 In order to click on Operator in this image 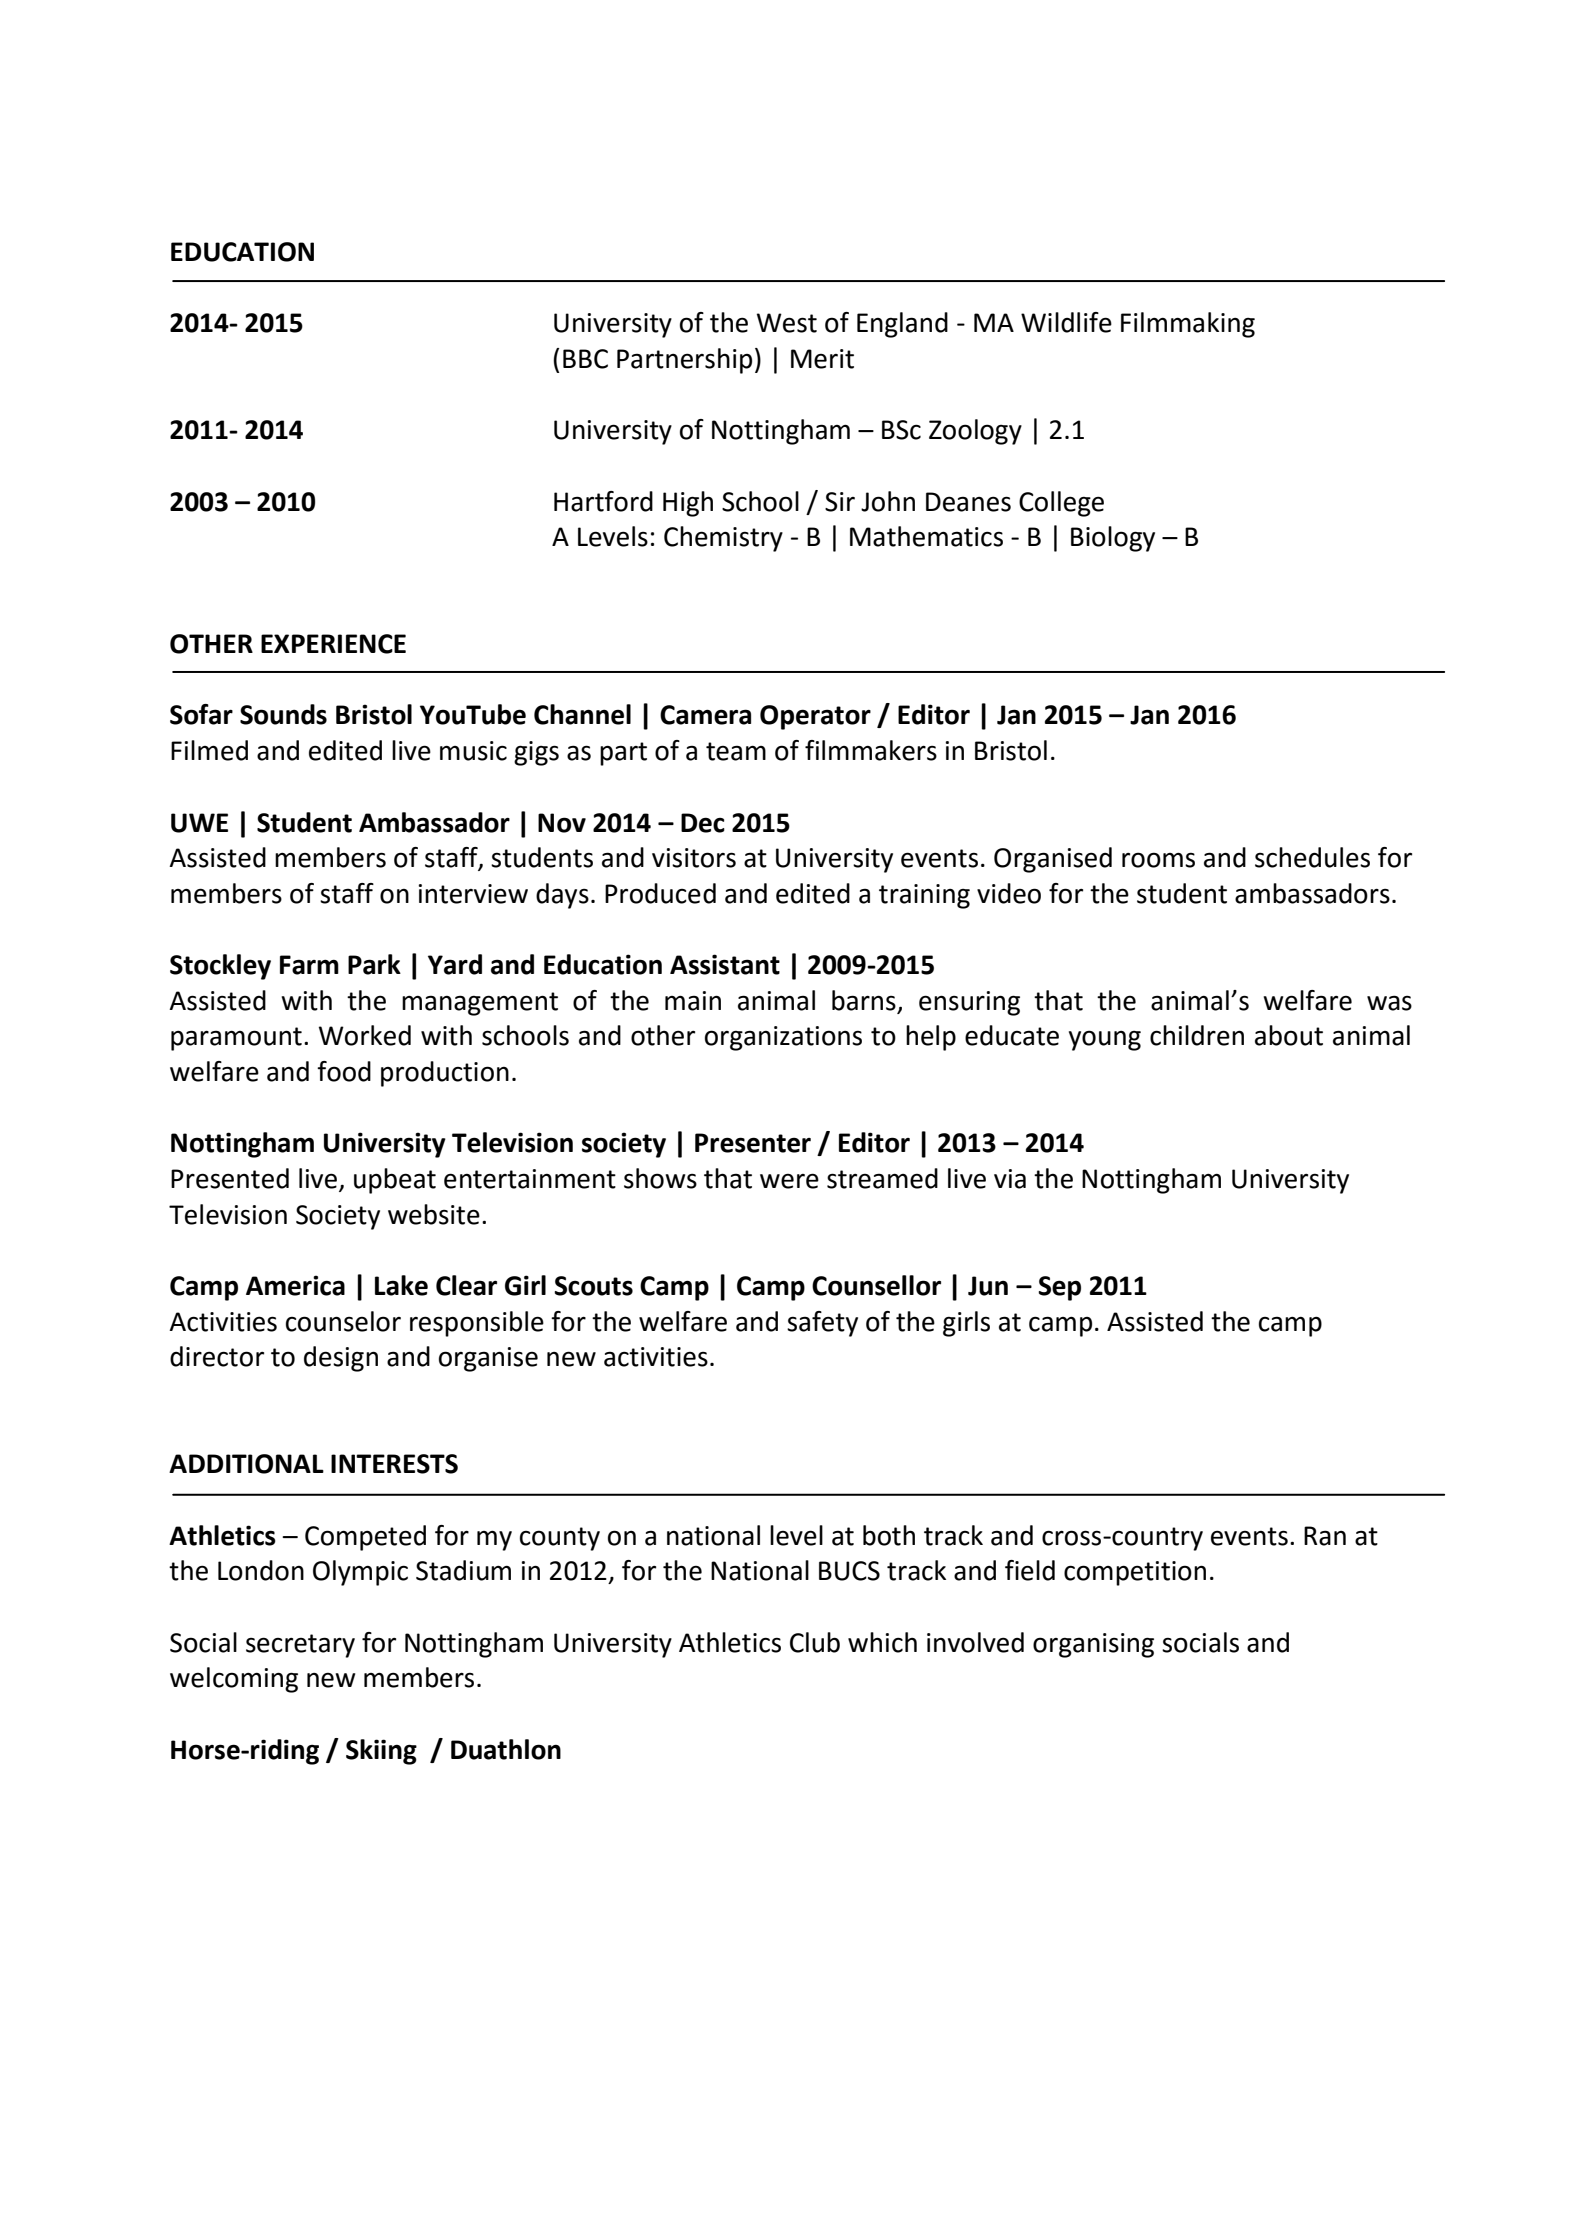, I will do `click(815, 717)`.
